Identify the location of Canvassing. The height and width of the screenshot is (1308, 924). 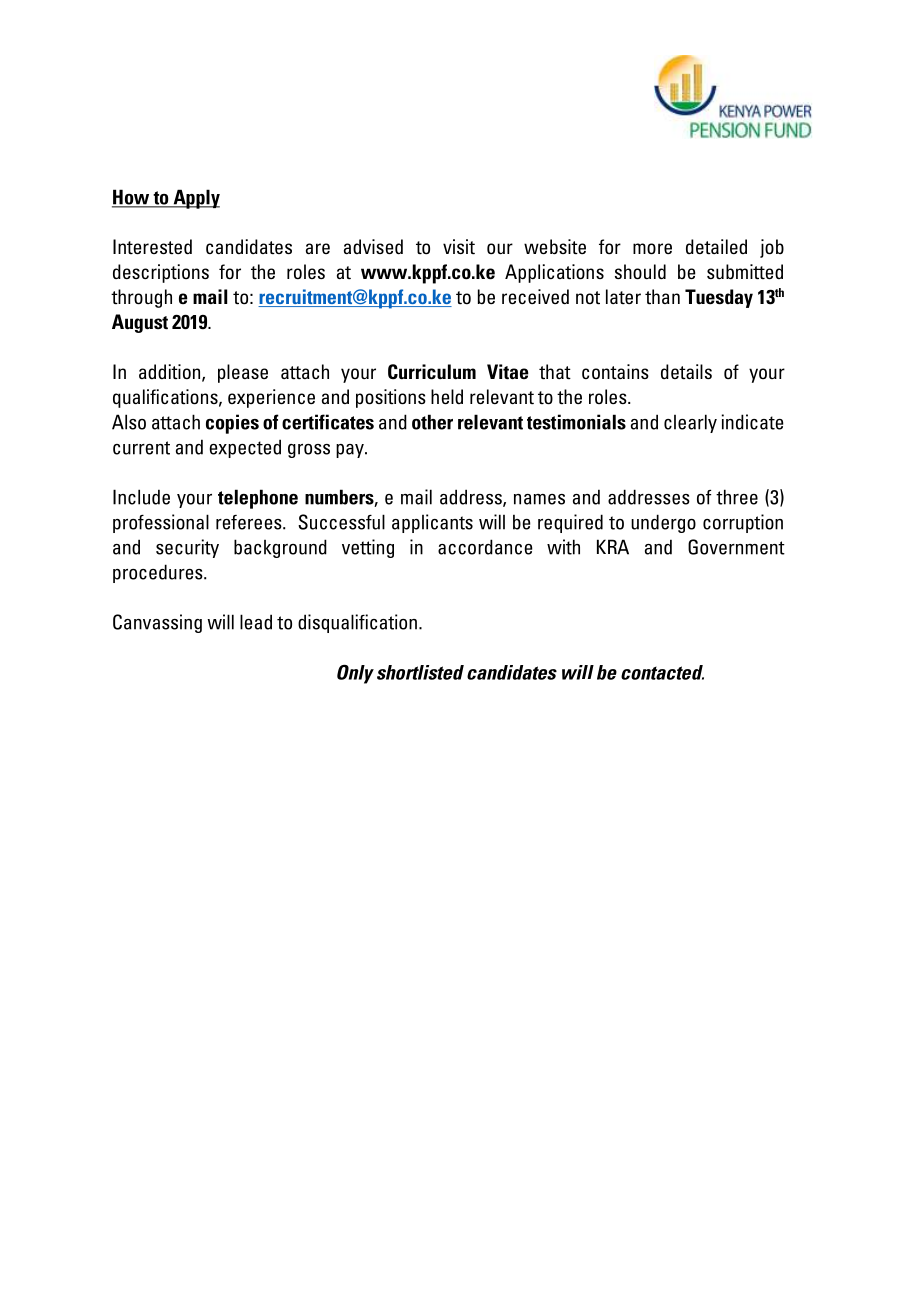
(157, 623).
